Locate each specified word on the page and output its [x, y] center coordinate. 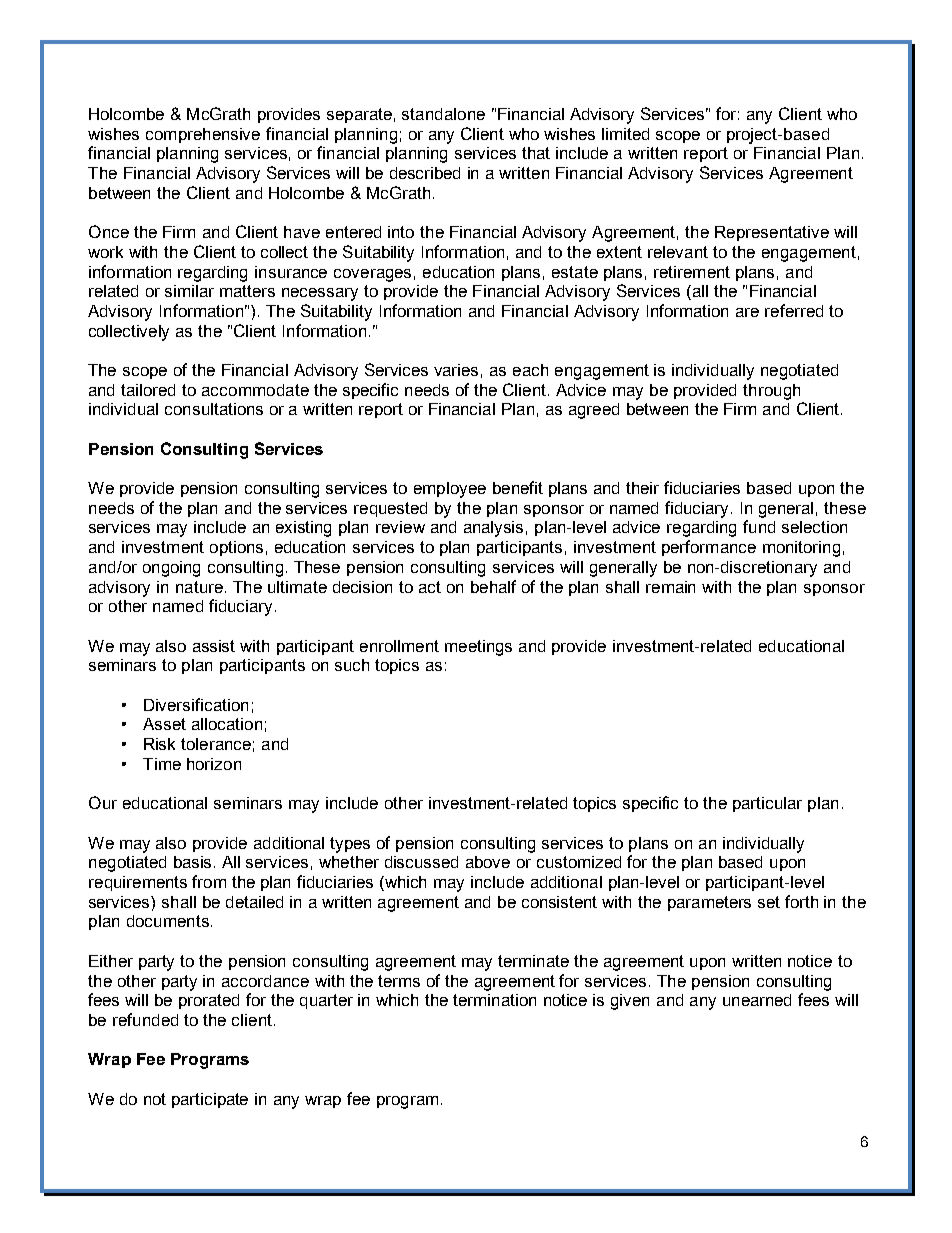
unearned [757, 1000]
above [488, 862]
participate [210, 1100]
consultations [214, 409]
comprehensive [203, 135]
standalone [443, 114]
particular [767, 804]
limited [625, 134]
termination [494, 1000]
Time [162, 764]
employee [450, 490]
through [771, 392]
